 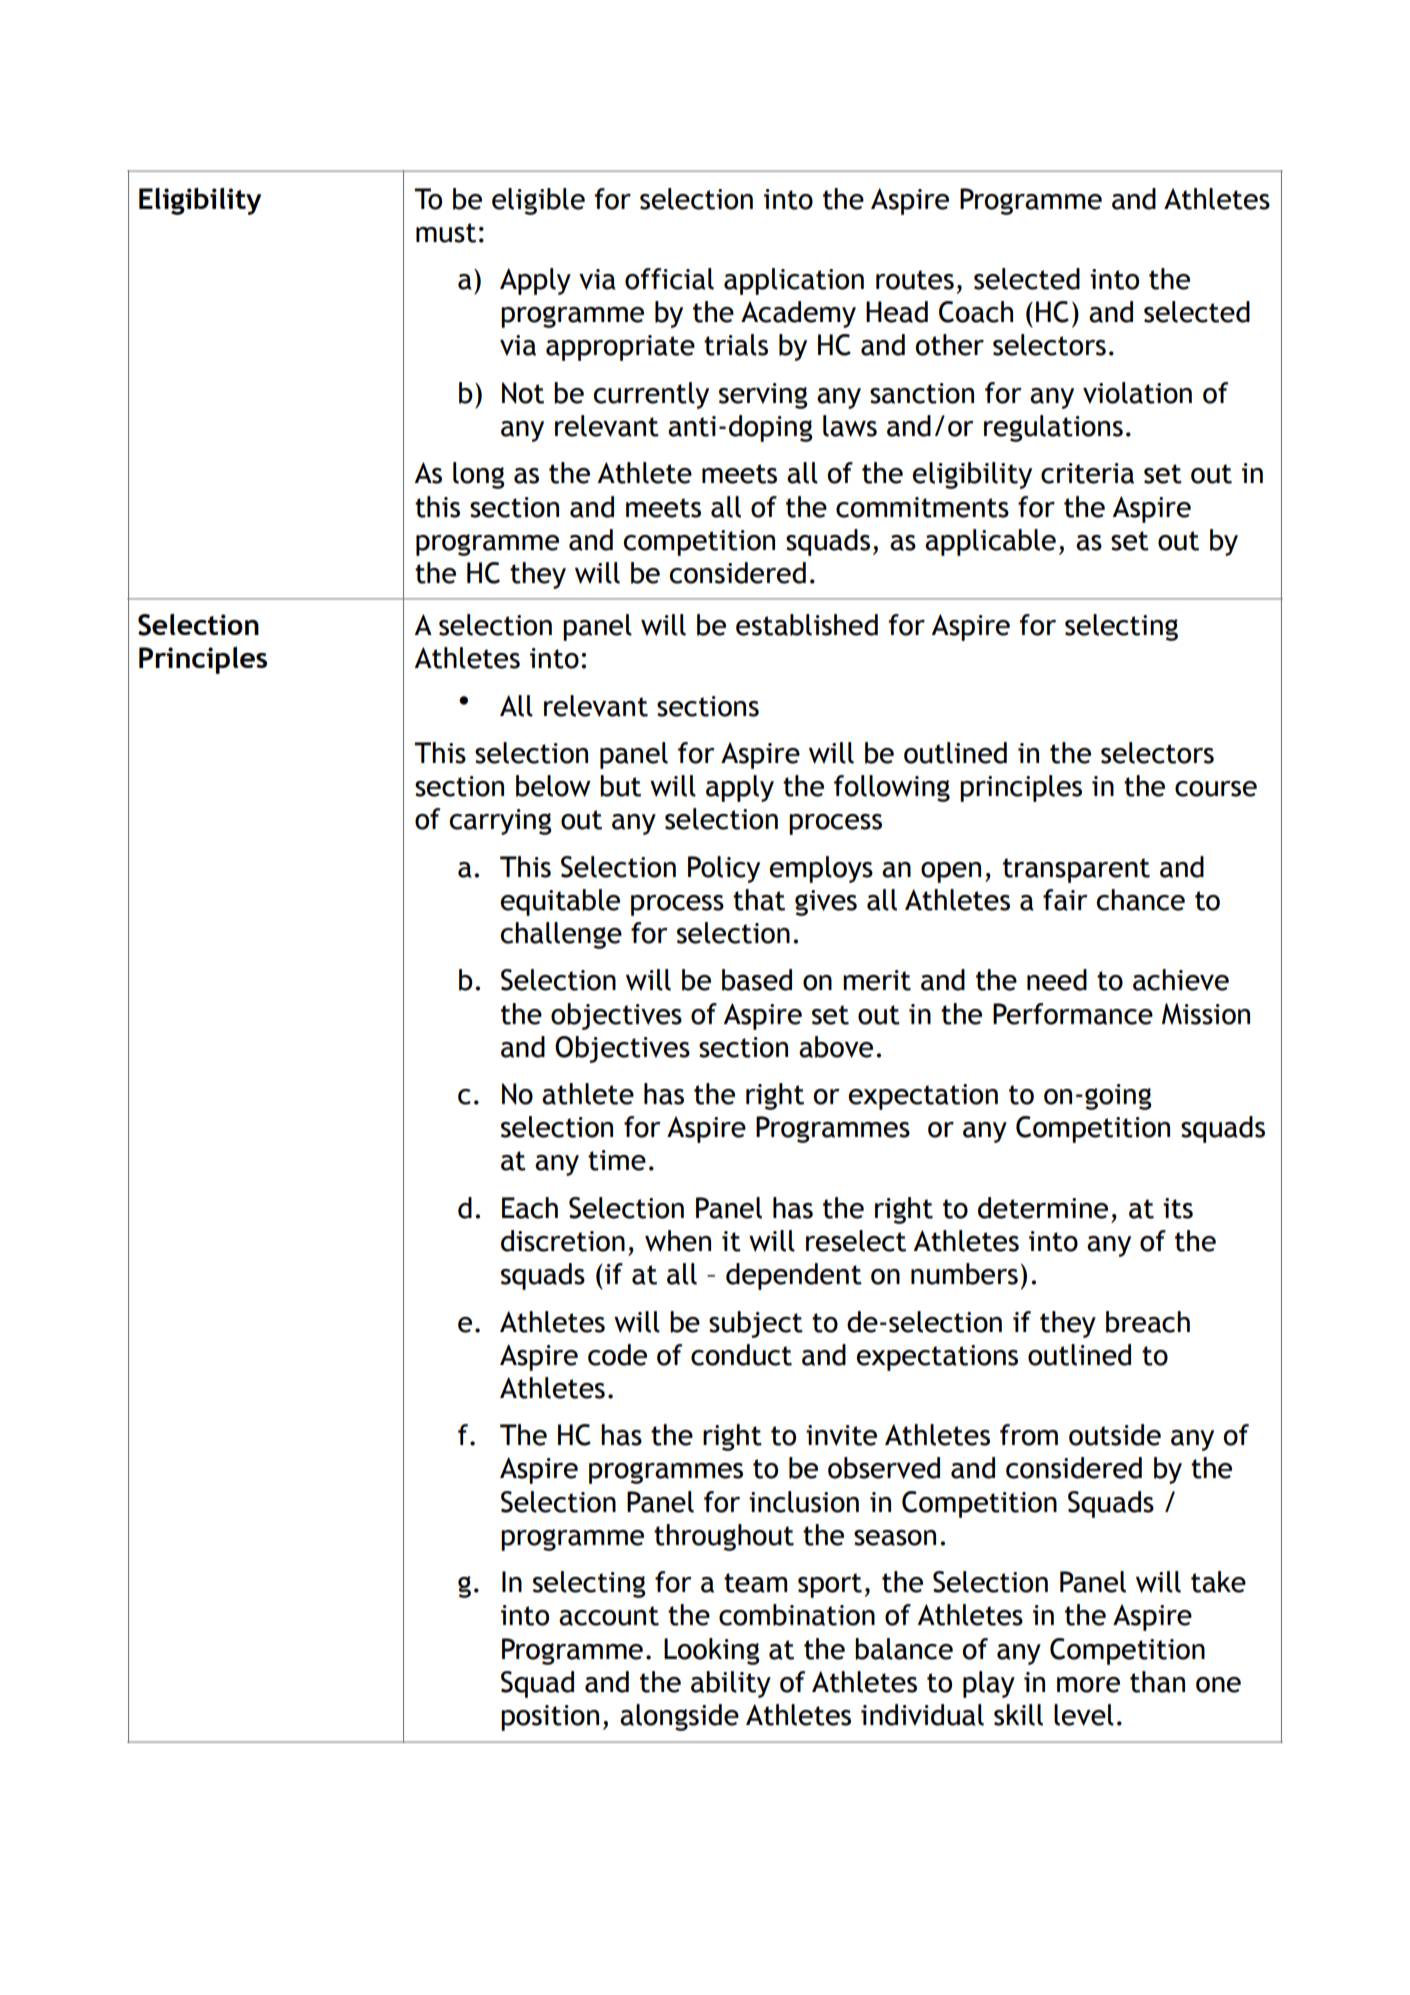 What do you see at coordinates (1087, 473) in the document?
I see `criteria` at bounding box center [1087, 473].
